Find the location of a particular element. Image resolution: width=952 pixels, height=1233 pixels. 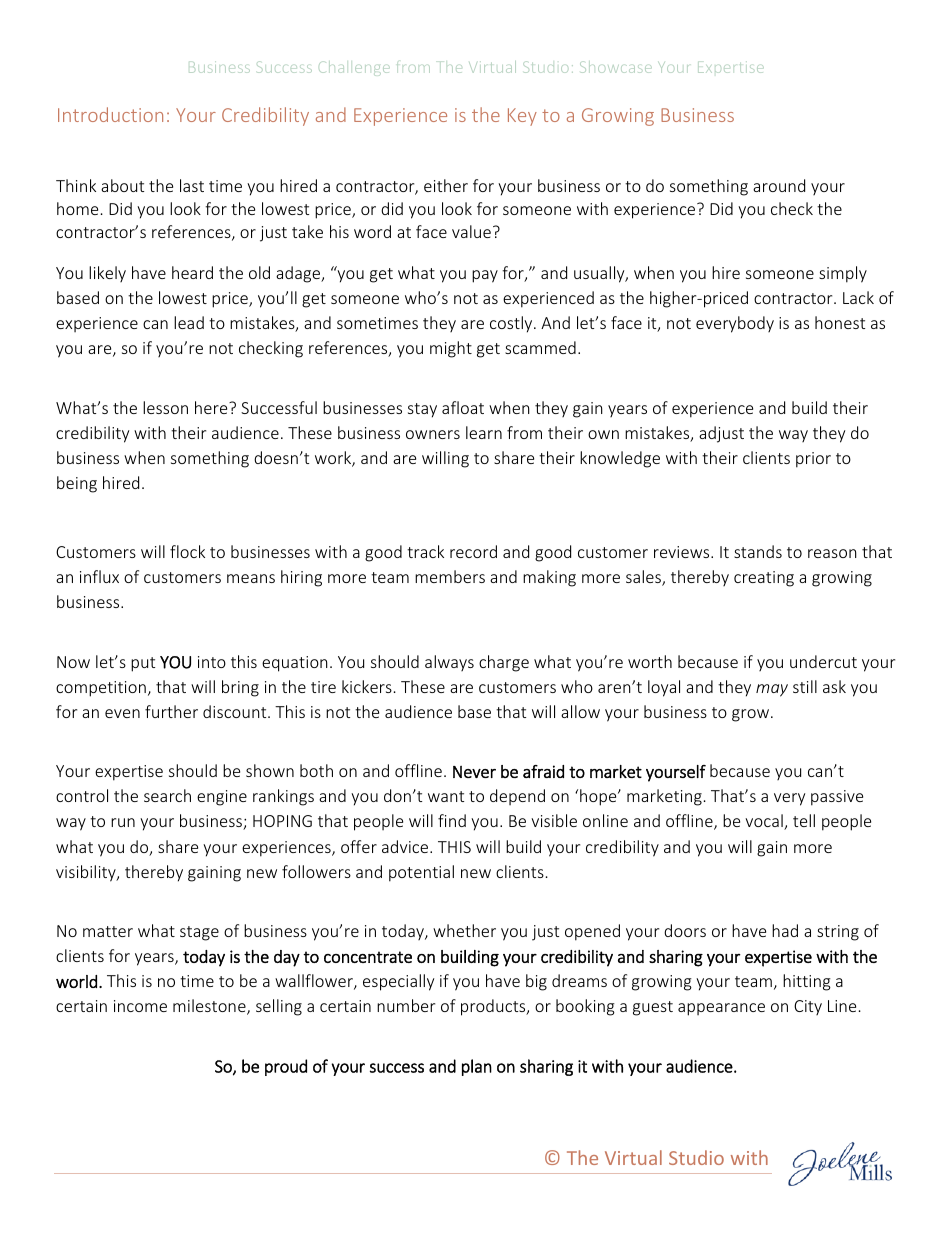

Never is located at coordinates (474, 772).
